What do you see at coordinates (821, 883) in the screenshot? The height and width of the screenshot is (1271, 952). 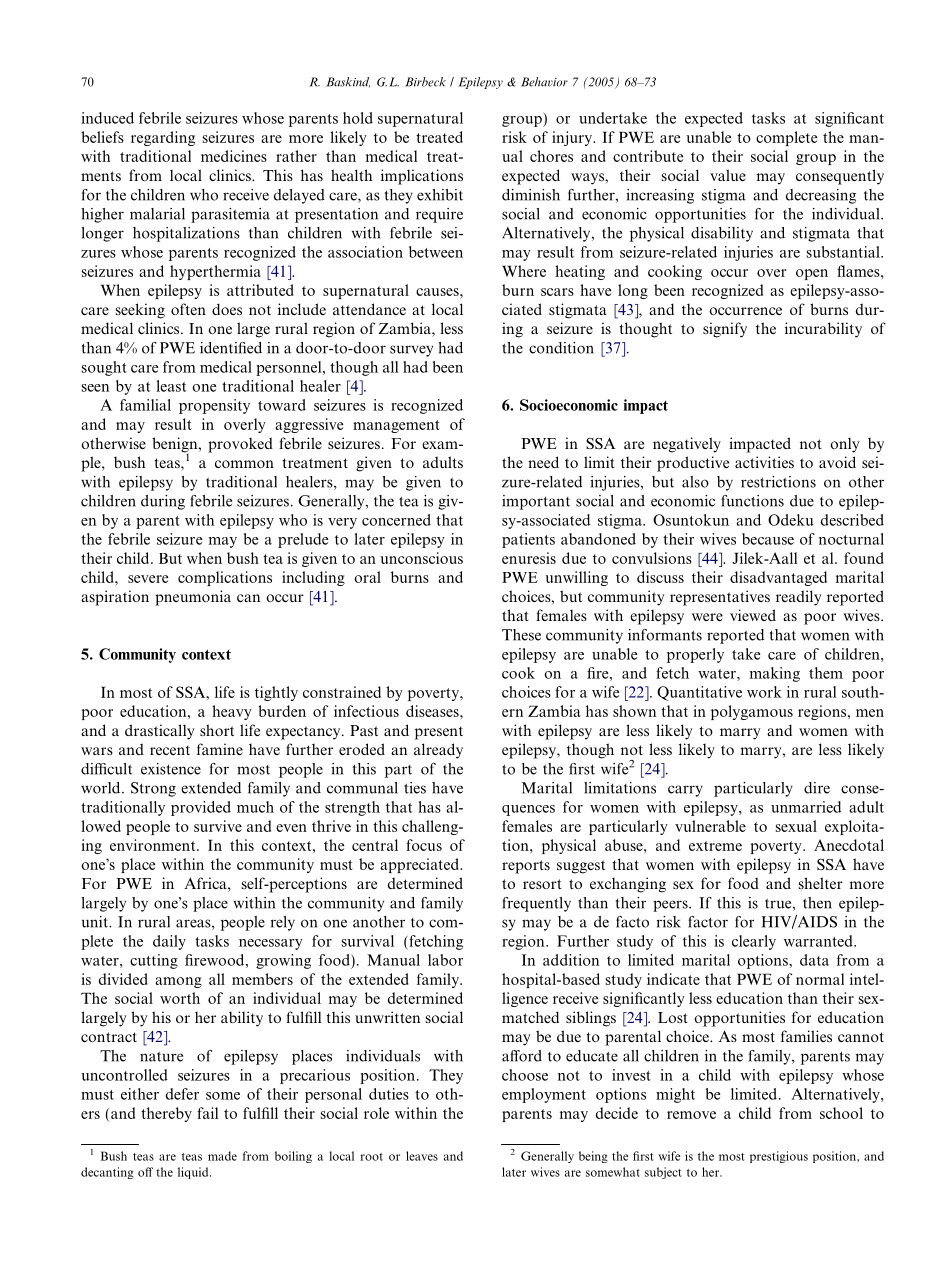 I see `shelter` at bounding box center [821, 883].
